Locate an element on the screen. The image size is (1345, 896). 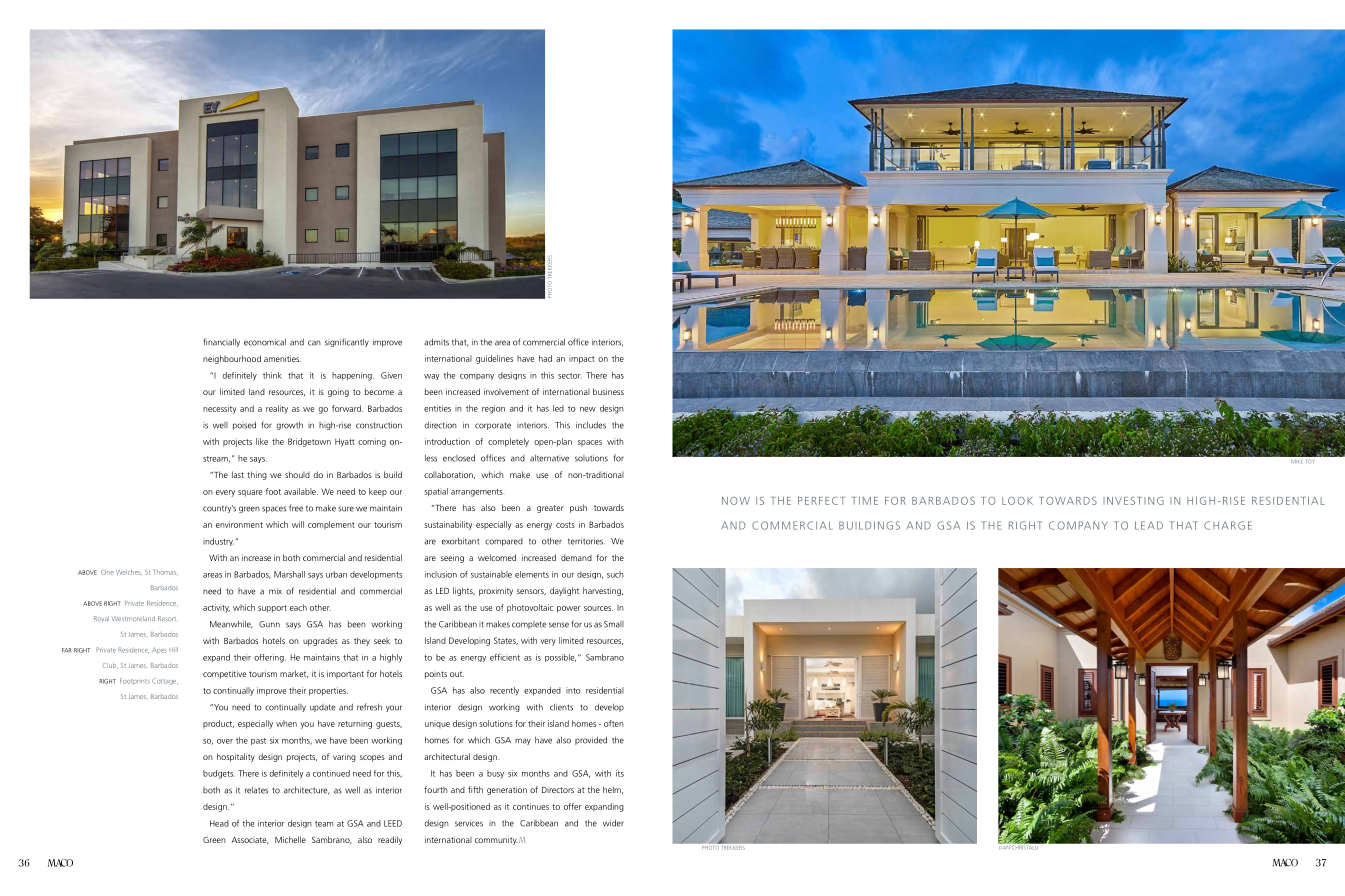
product is located at coordinates (218, 724).
